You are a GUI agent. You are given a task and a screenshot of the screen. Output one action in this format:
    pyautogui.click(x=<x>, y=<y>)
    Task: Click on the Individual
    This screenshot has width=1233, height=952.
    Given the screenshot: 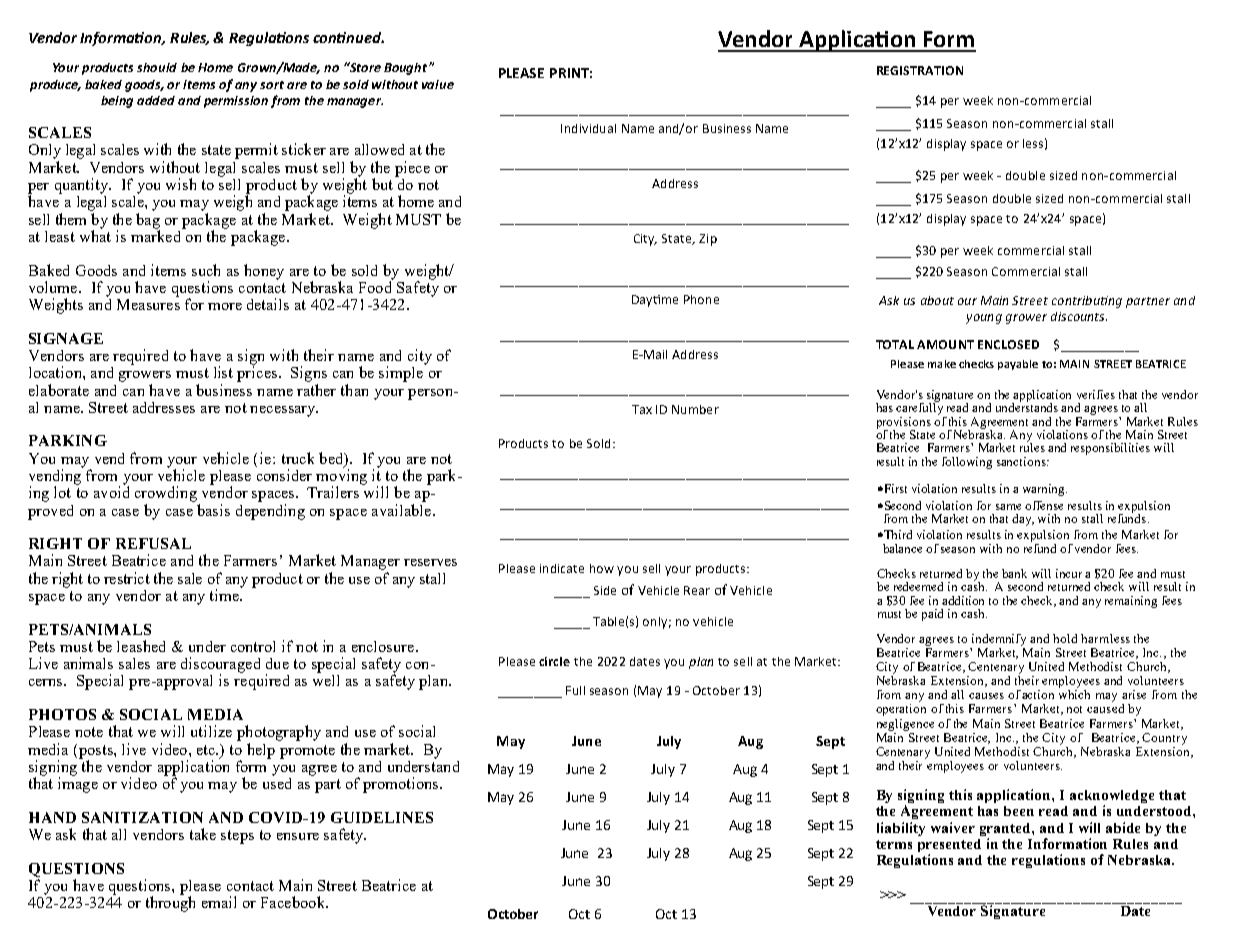 What is the action you would take?
    pyautogui.click(x=588, y=128)
